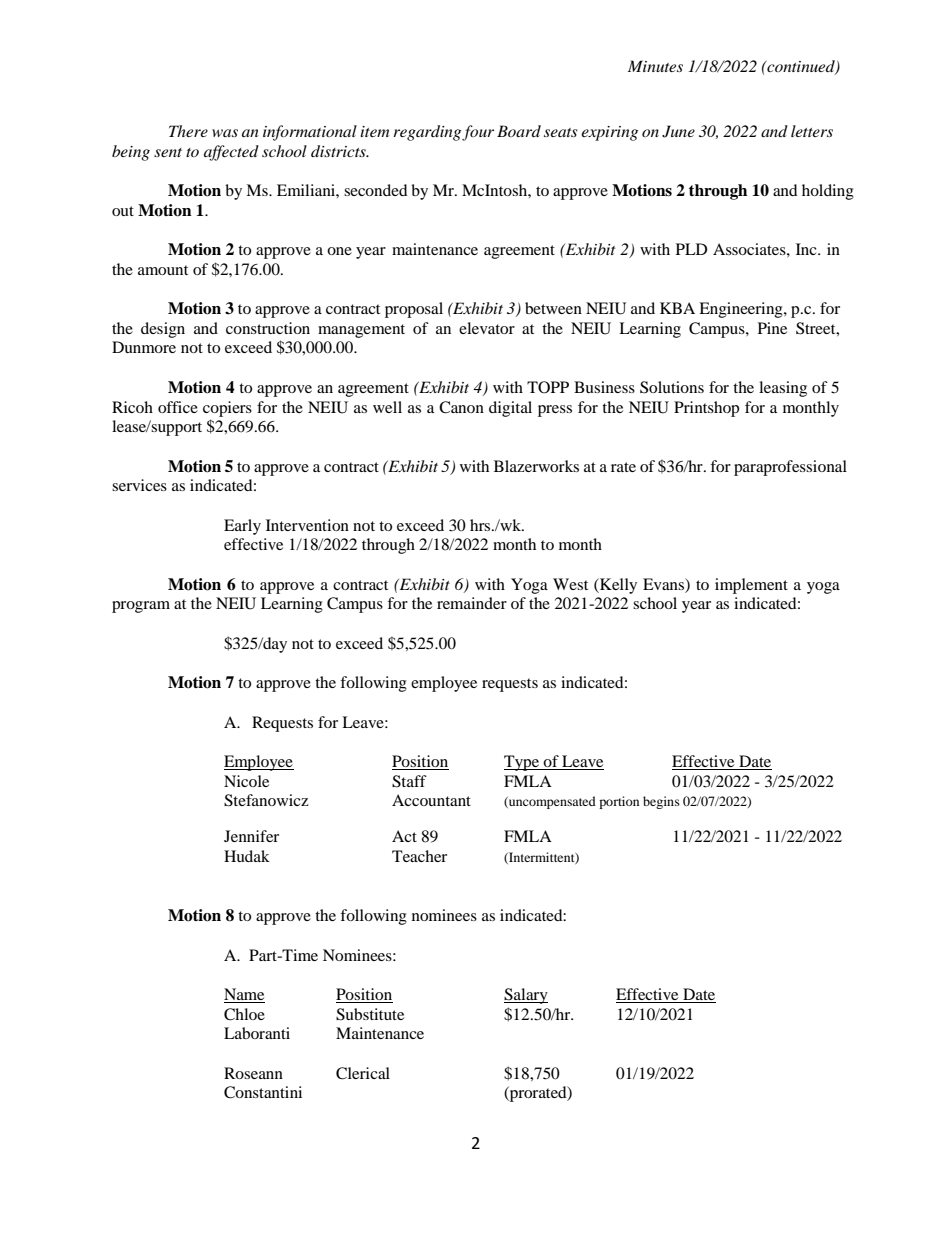 The image size is (952, 1233). Describe the element at coordinates (242, 527) in the screenshot. I see `Early` at that location.
